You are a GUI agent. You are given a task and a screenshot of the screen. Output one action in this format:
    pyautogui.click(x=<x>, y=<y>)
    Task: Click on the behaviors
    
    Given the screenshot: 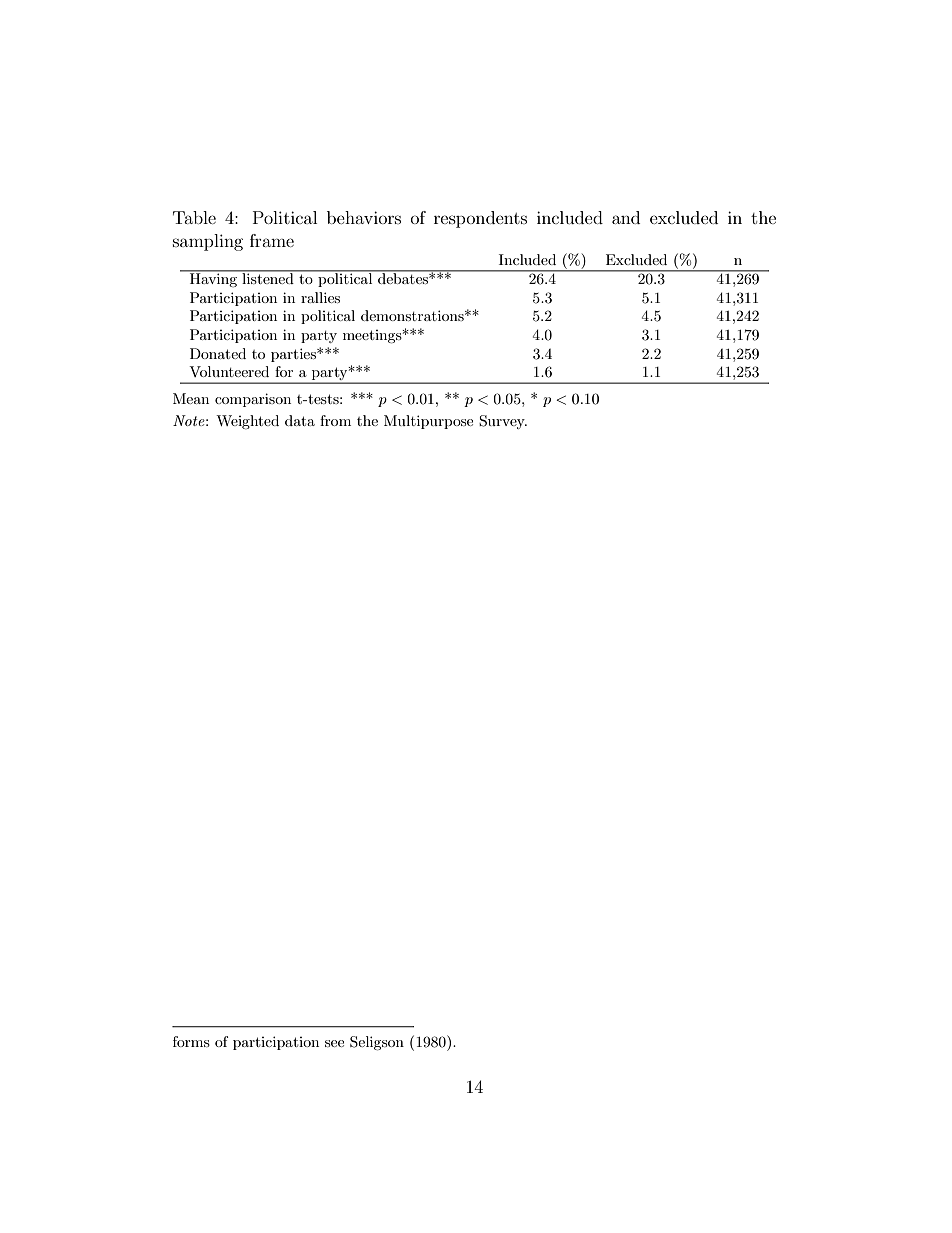 What is the action you would take?
    pyautogui.click(x=364, y=217)
